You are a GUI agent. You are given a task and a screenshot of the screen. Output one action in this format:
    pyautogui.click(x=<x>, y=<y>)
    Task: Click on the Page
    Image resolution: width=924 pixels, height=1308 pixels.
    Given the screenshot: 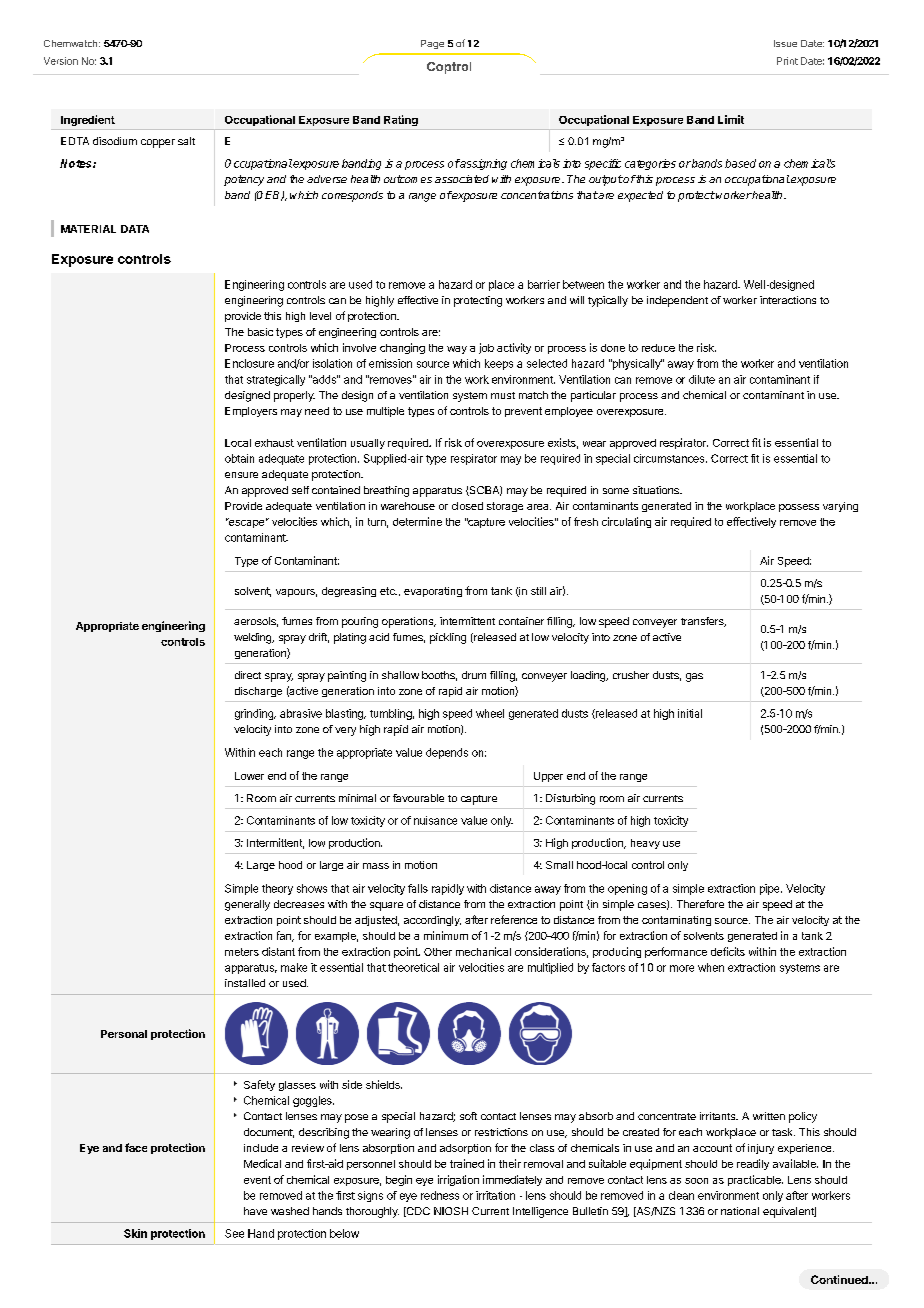 What is the action you would take?
    pyautogui.click(x=432, y=44)
